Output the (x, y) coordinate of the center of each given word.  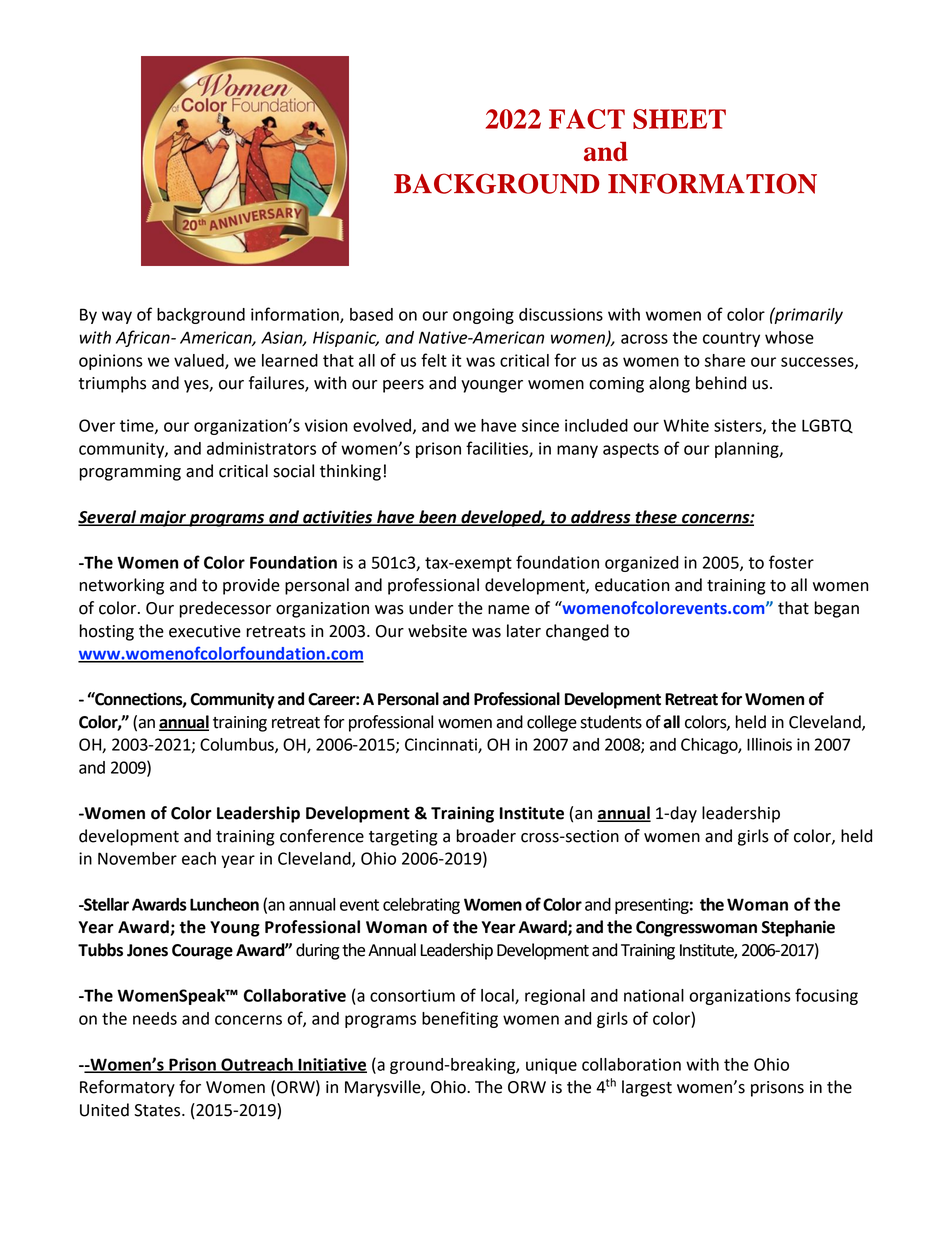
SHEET (679, 119)
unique (551, 1066)
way (117, 317)
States (158, 1110)
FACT (587, 119)
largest (647, 1088)
